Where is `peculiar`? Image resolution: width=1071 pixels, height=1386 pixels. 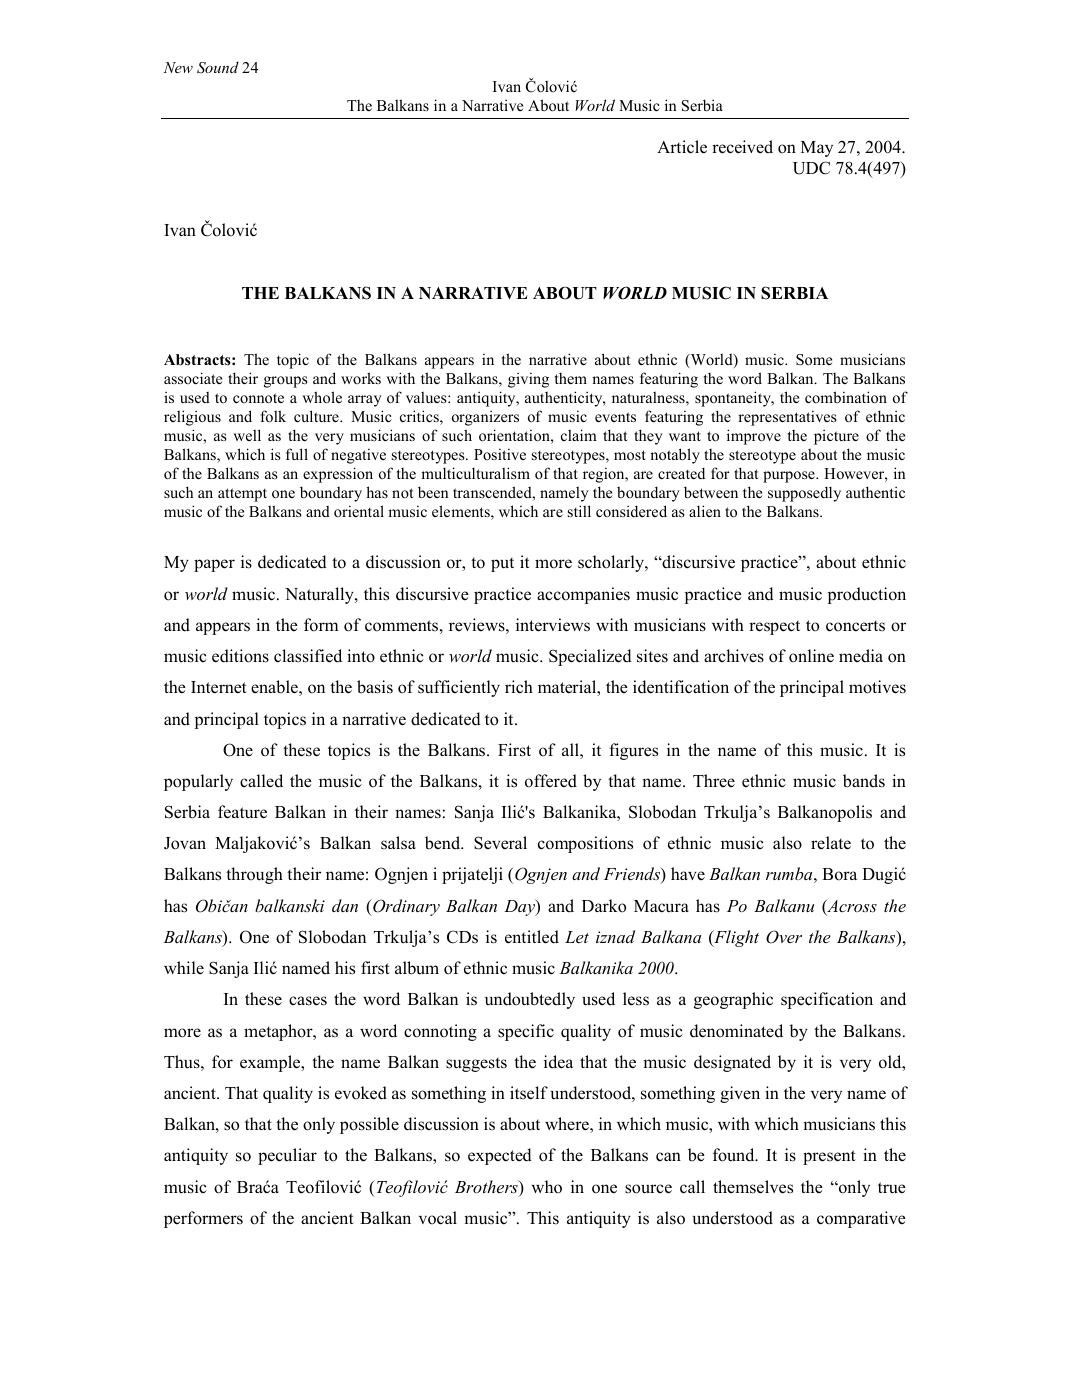 peculiar is located at coordinates (287, 1156).
